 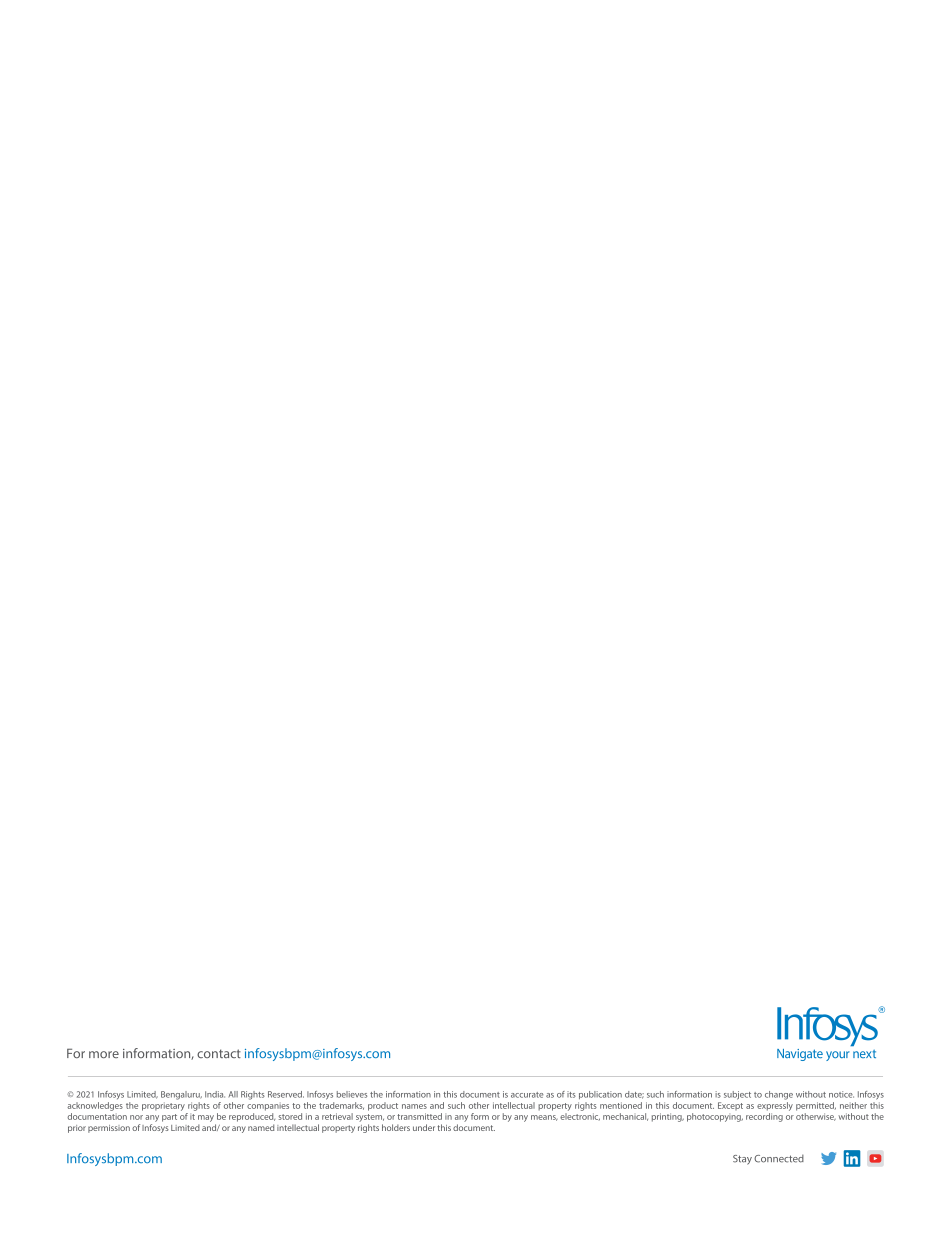 What do you see at coordinates (109, 1129) in the screenshot?
I see `permission` at bounding box center [109, 1129].
